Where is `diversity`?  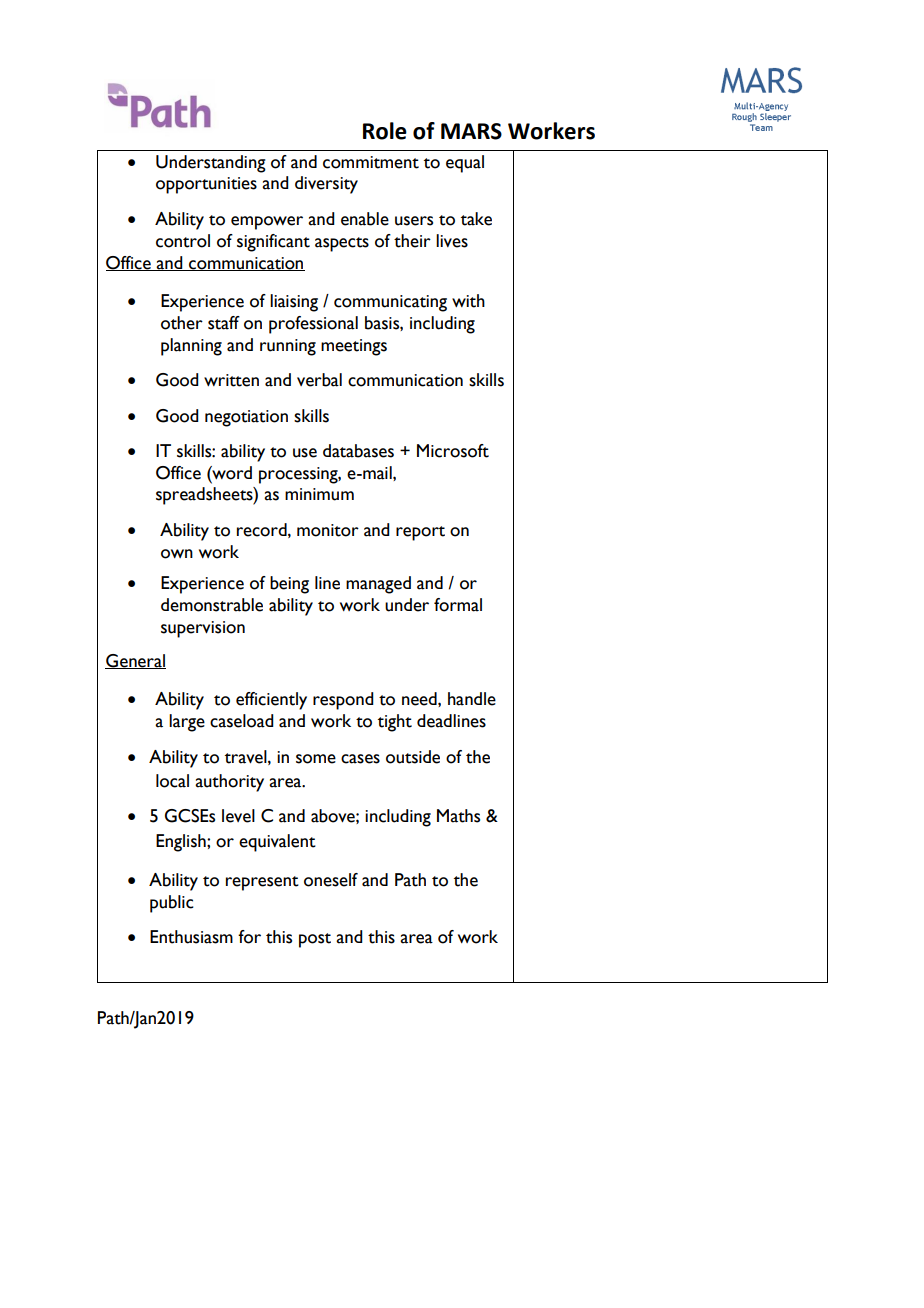 diversity is located at coordinates (326, 185).
